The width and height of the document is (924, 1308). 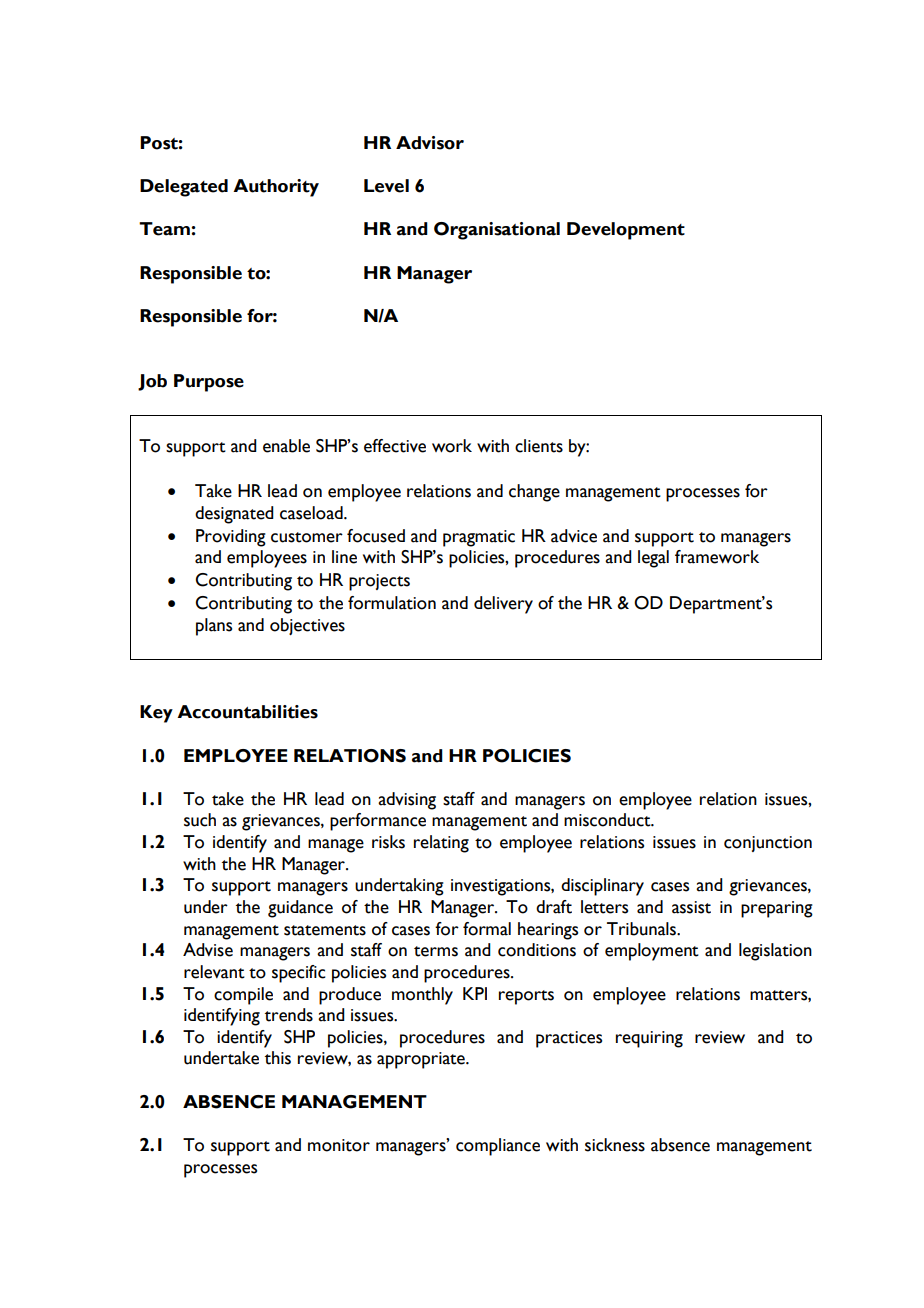 I want to click on Advisor, so click(x=430, y=143).
